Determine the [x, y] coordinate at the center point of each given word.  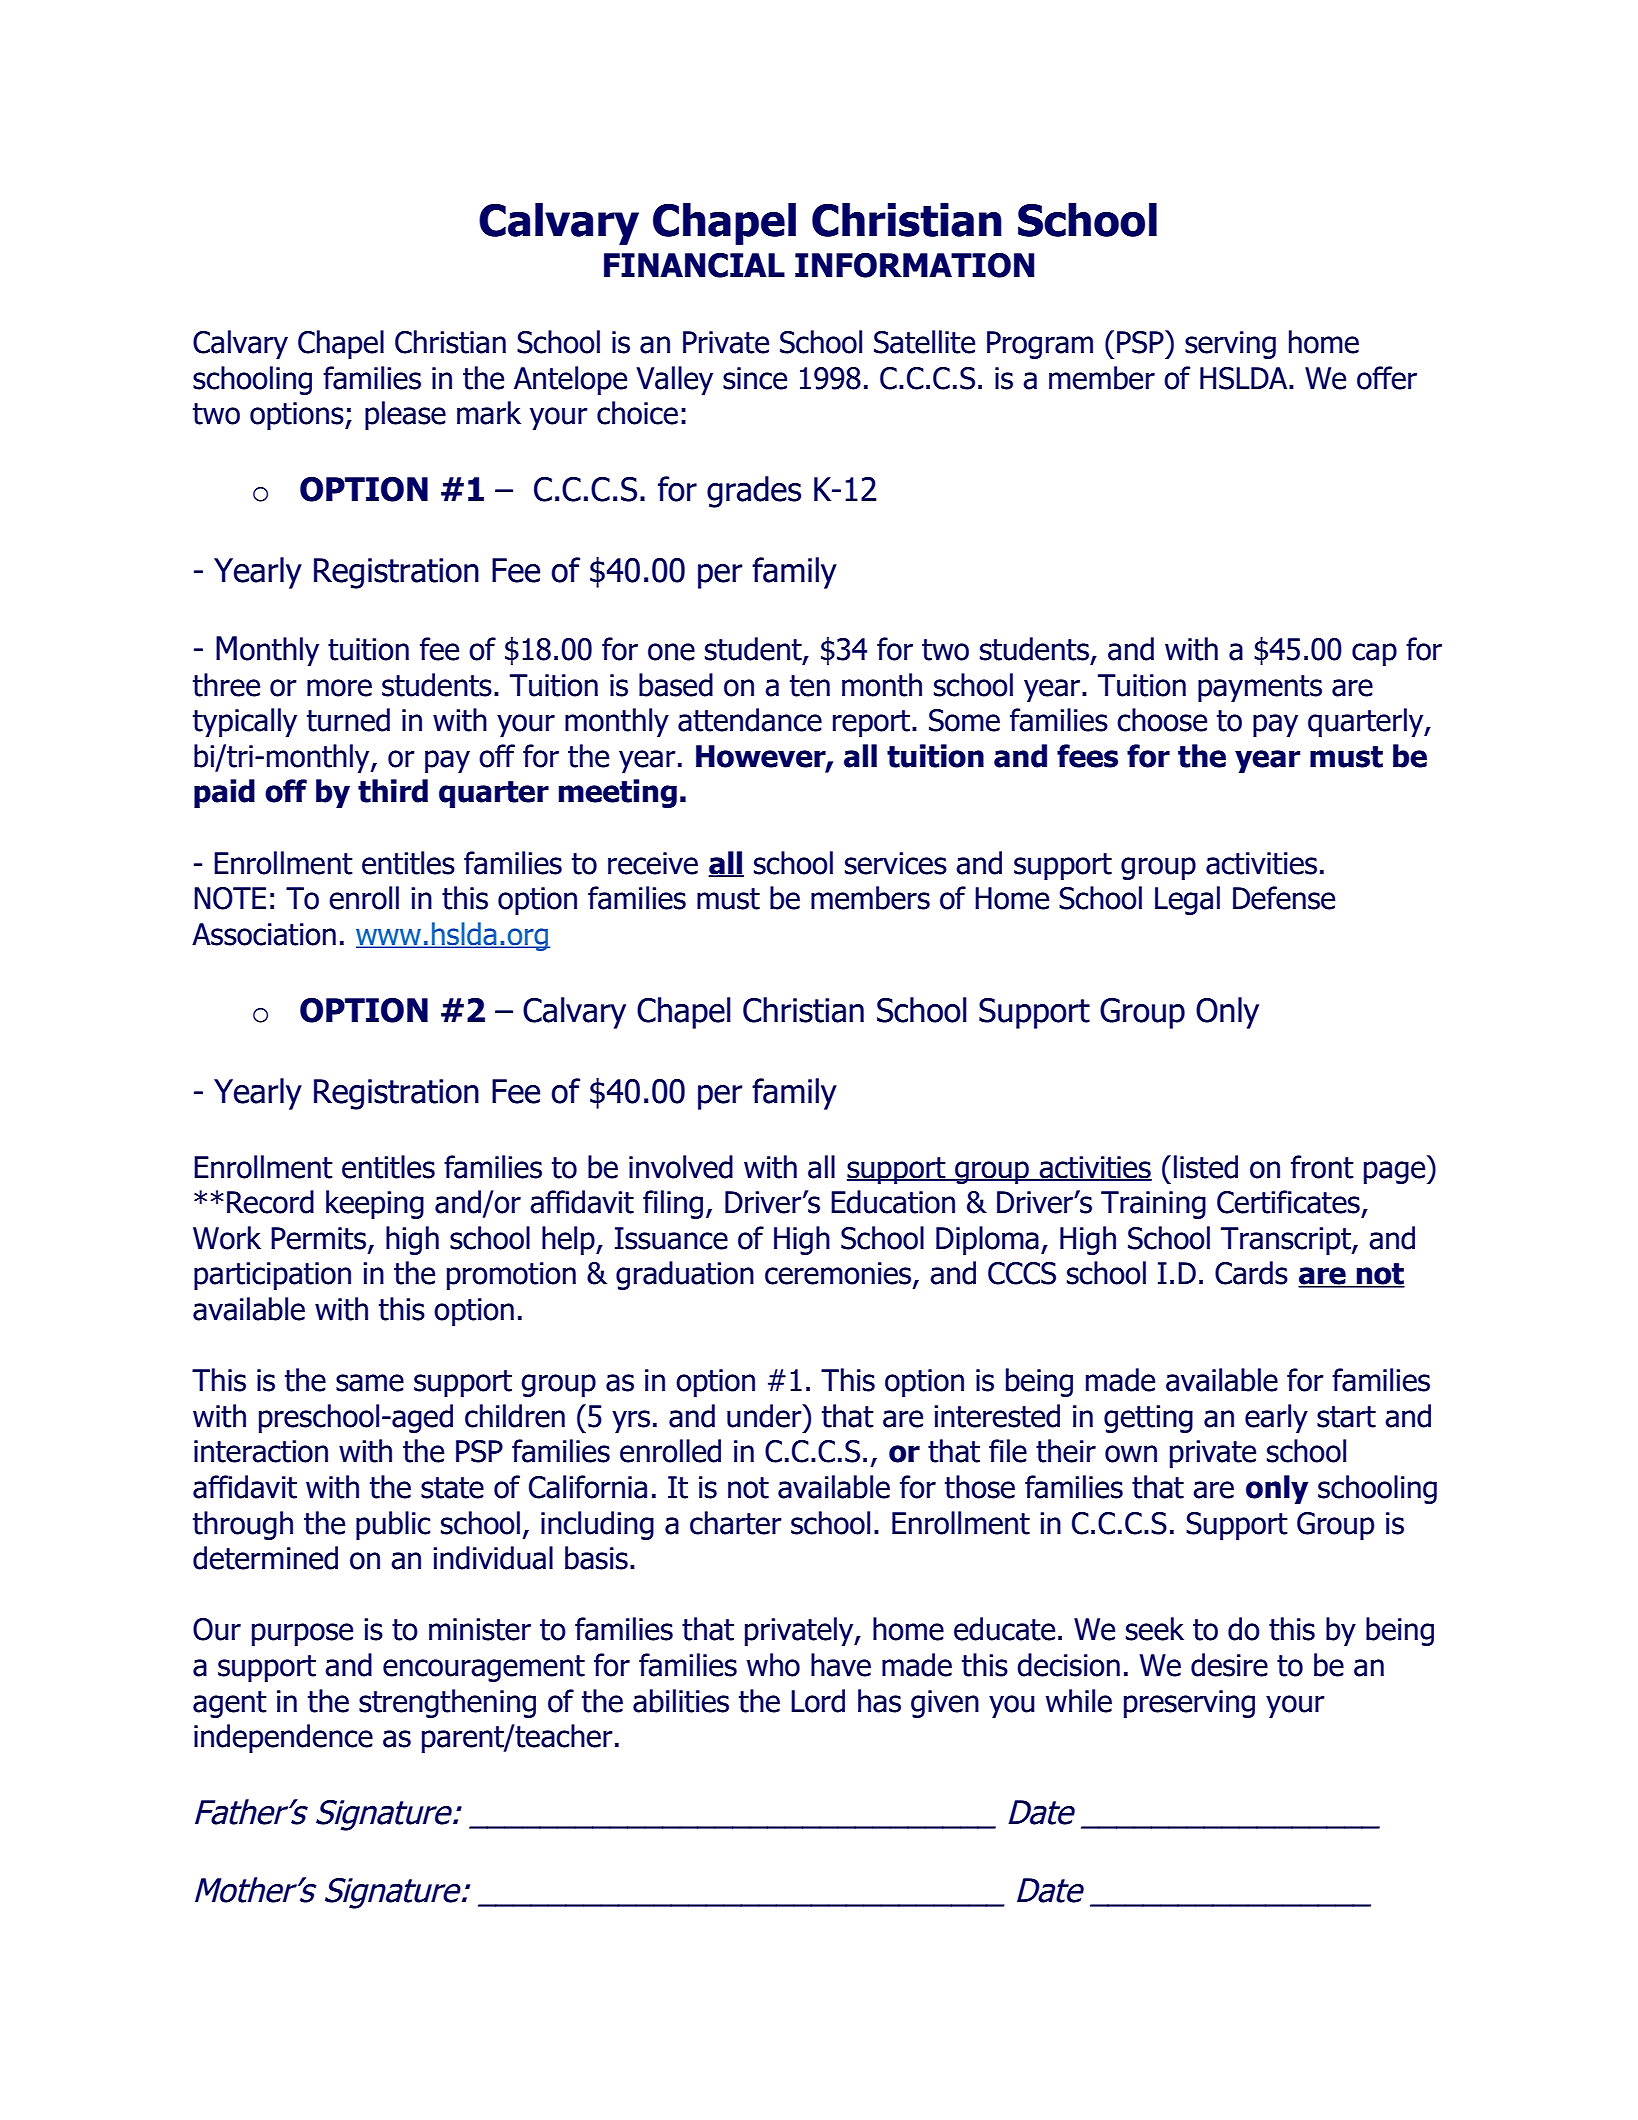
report [871, 723]
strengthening [447, 1703]
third [393, 791]
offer [1387, 378]
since [755, 378]
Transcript [1287, 1241]
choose [1162, 720]
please [405, 415]
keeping [375, 1204]
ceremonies [839, 1274]
